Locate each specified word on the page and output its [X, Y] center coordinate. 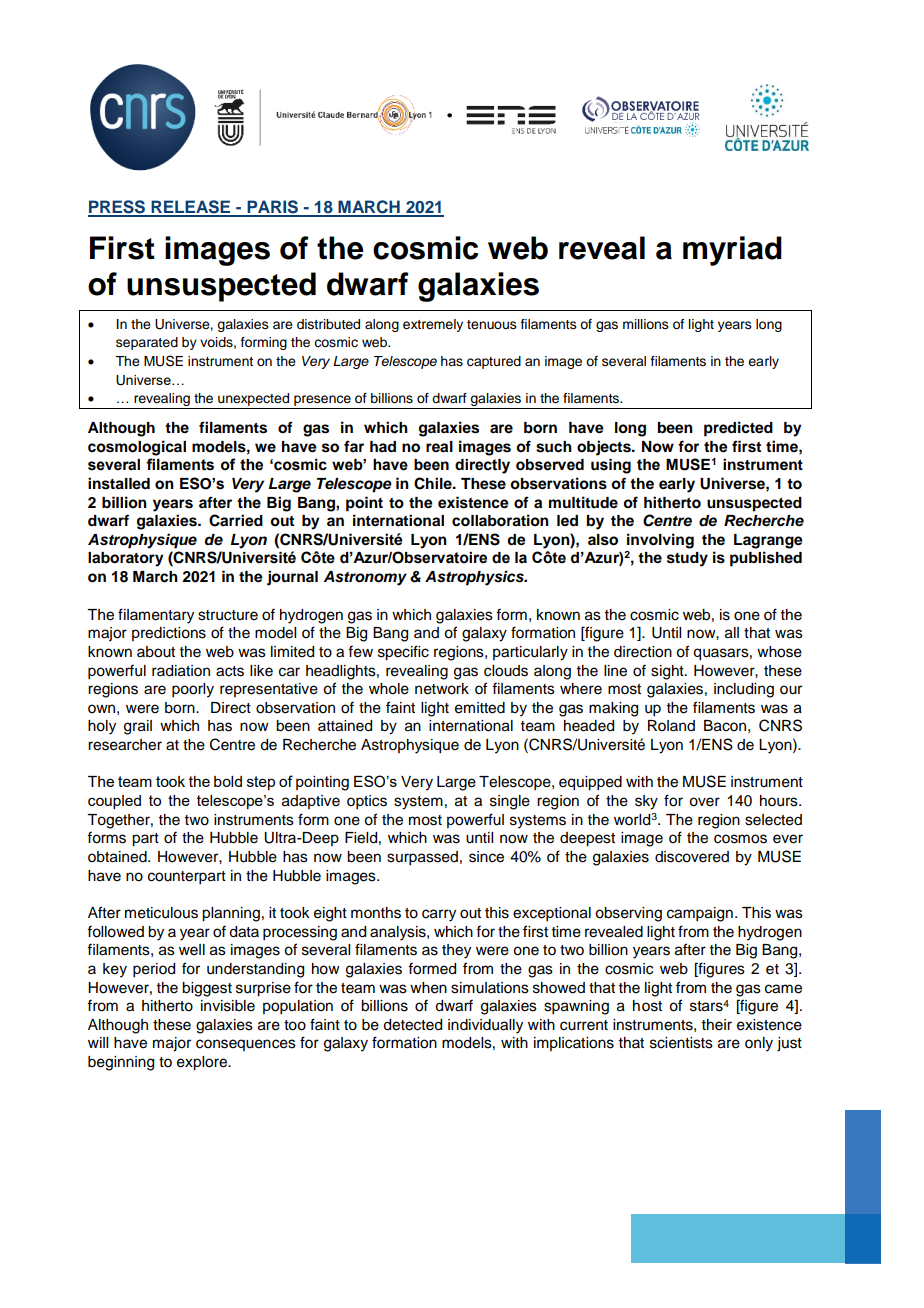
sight [668, 672]
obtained [118, 857]
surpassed [422, 858]
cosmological [137, 448]
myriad [732, 251]
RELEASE [191, 208]
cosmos [740, 839]
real [439, 446]
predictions [169, 634]
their [717, 1025]
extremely [433, 325]
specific [403, 653]
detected [412, 1025]
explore [203, 1063]
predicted [738, 429]
